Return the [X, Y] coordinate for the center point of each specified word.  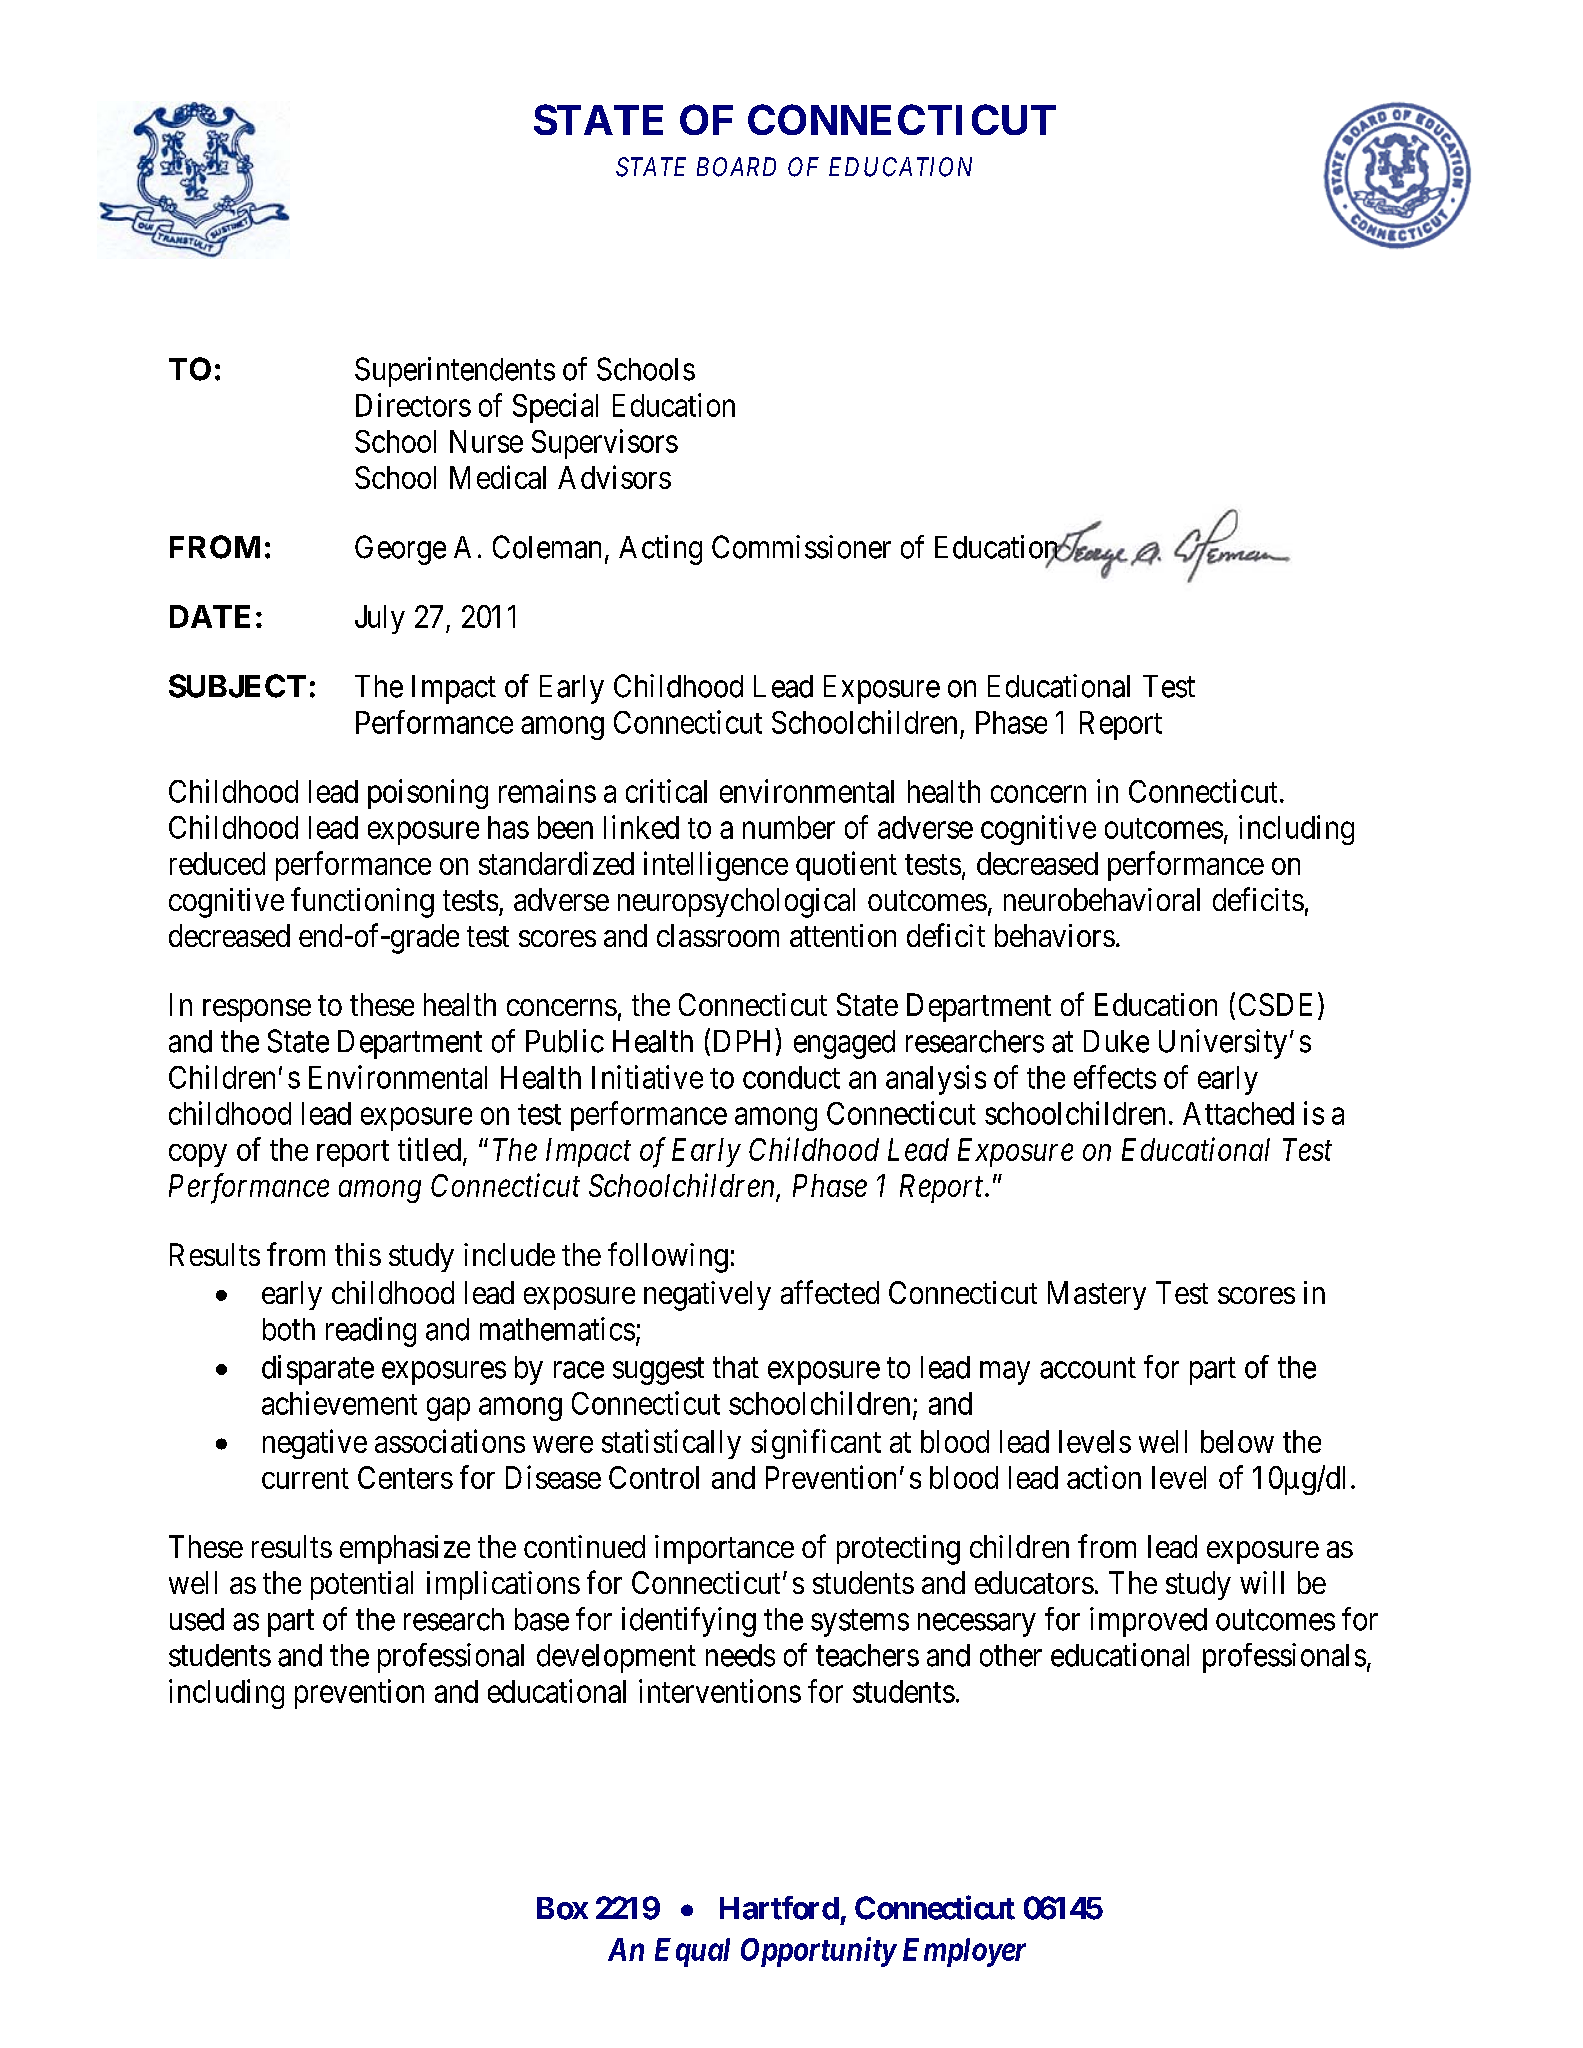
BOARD [736, 167]
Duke [1116, 1041]
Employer [964, 1952]
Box [562, 1908]
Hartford [779, 1908]
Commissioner [801, 547]
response [257, 1010]
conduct [791, 1077]
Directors [413, 405]
